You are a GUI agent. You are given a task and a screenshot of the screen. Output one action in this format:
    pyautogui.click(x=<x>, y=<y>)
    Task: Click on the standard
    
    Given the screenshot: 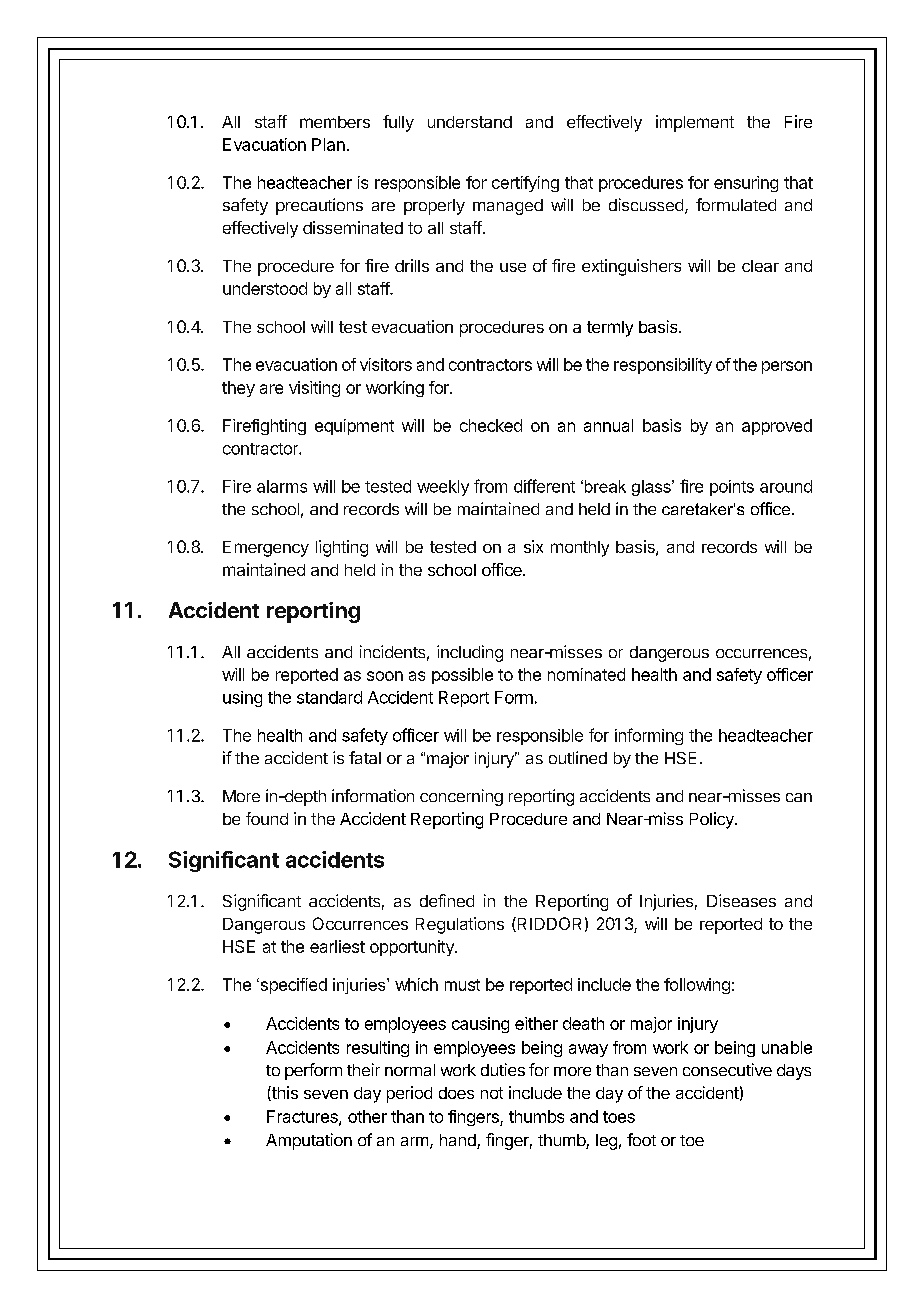 What is the action you would take?
    pyautogui.click(x=329, y=697)
